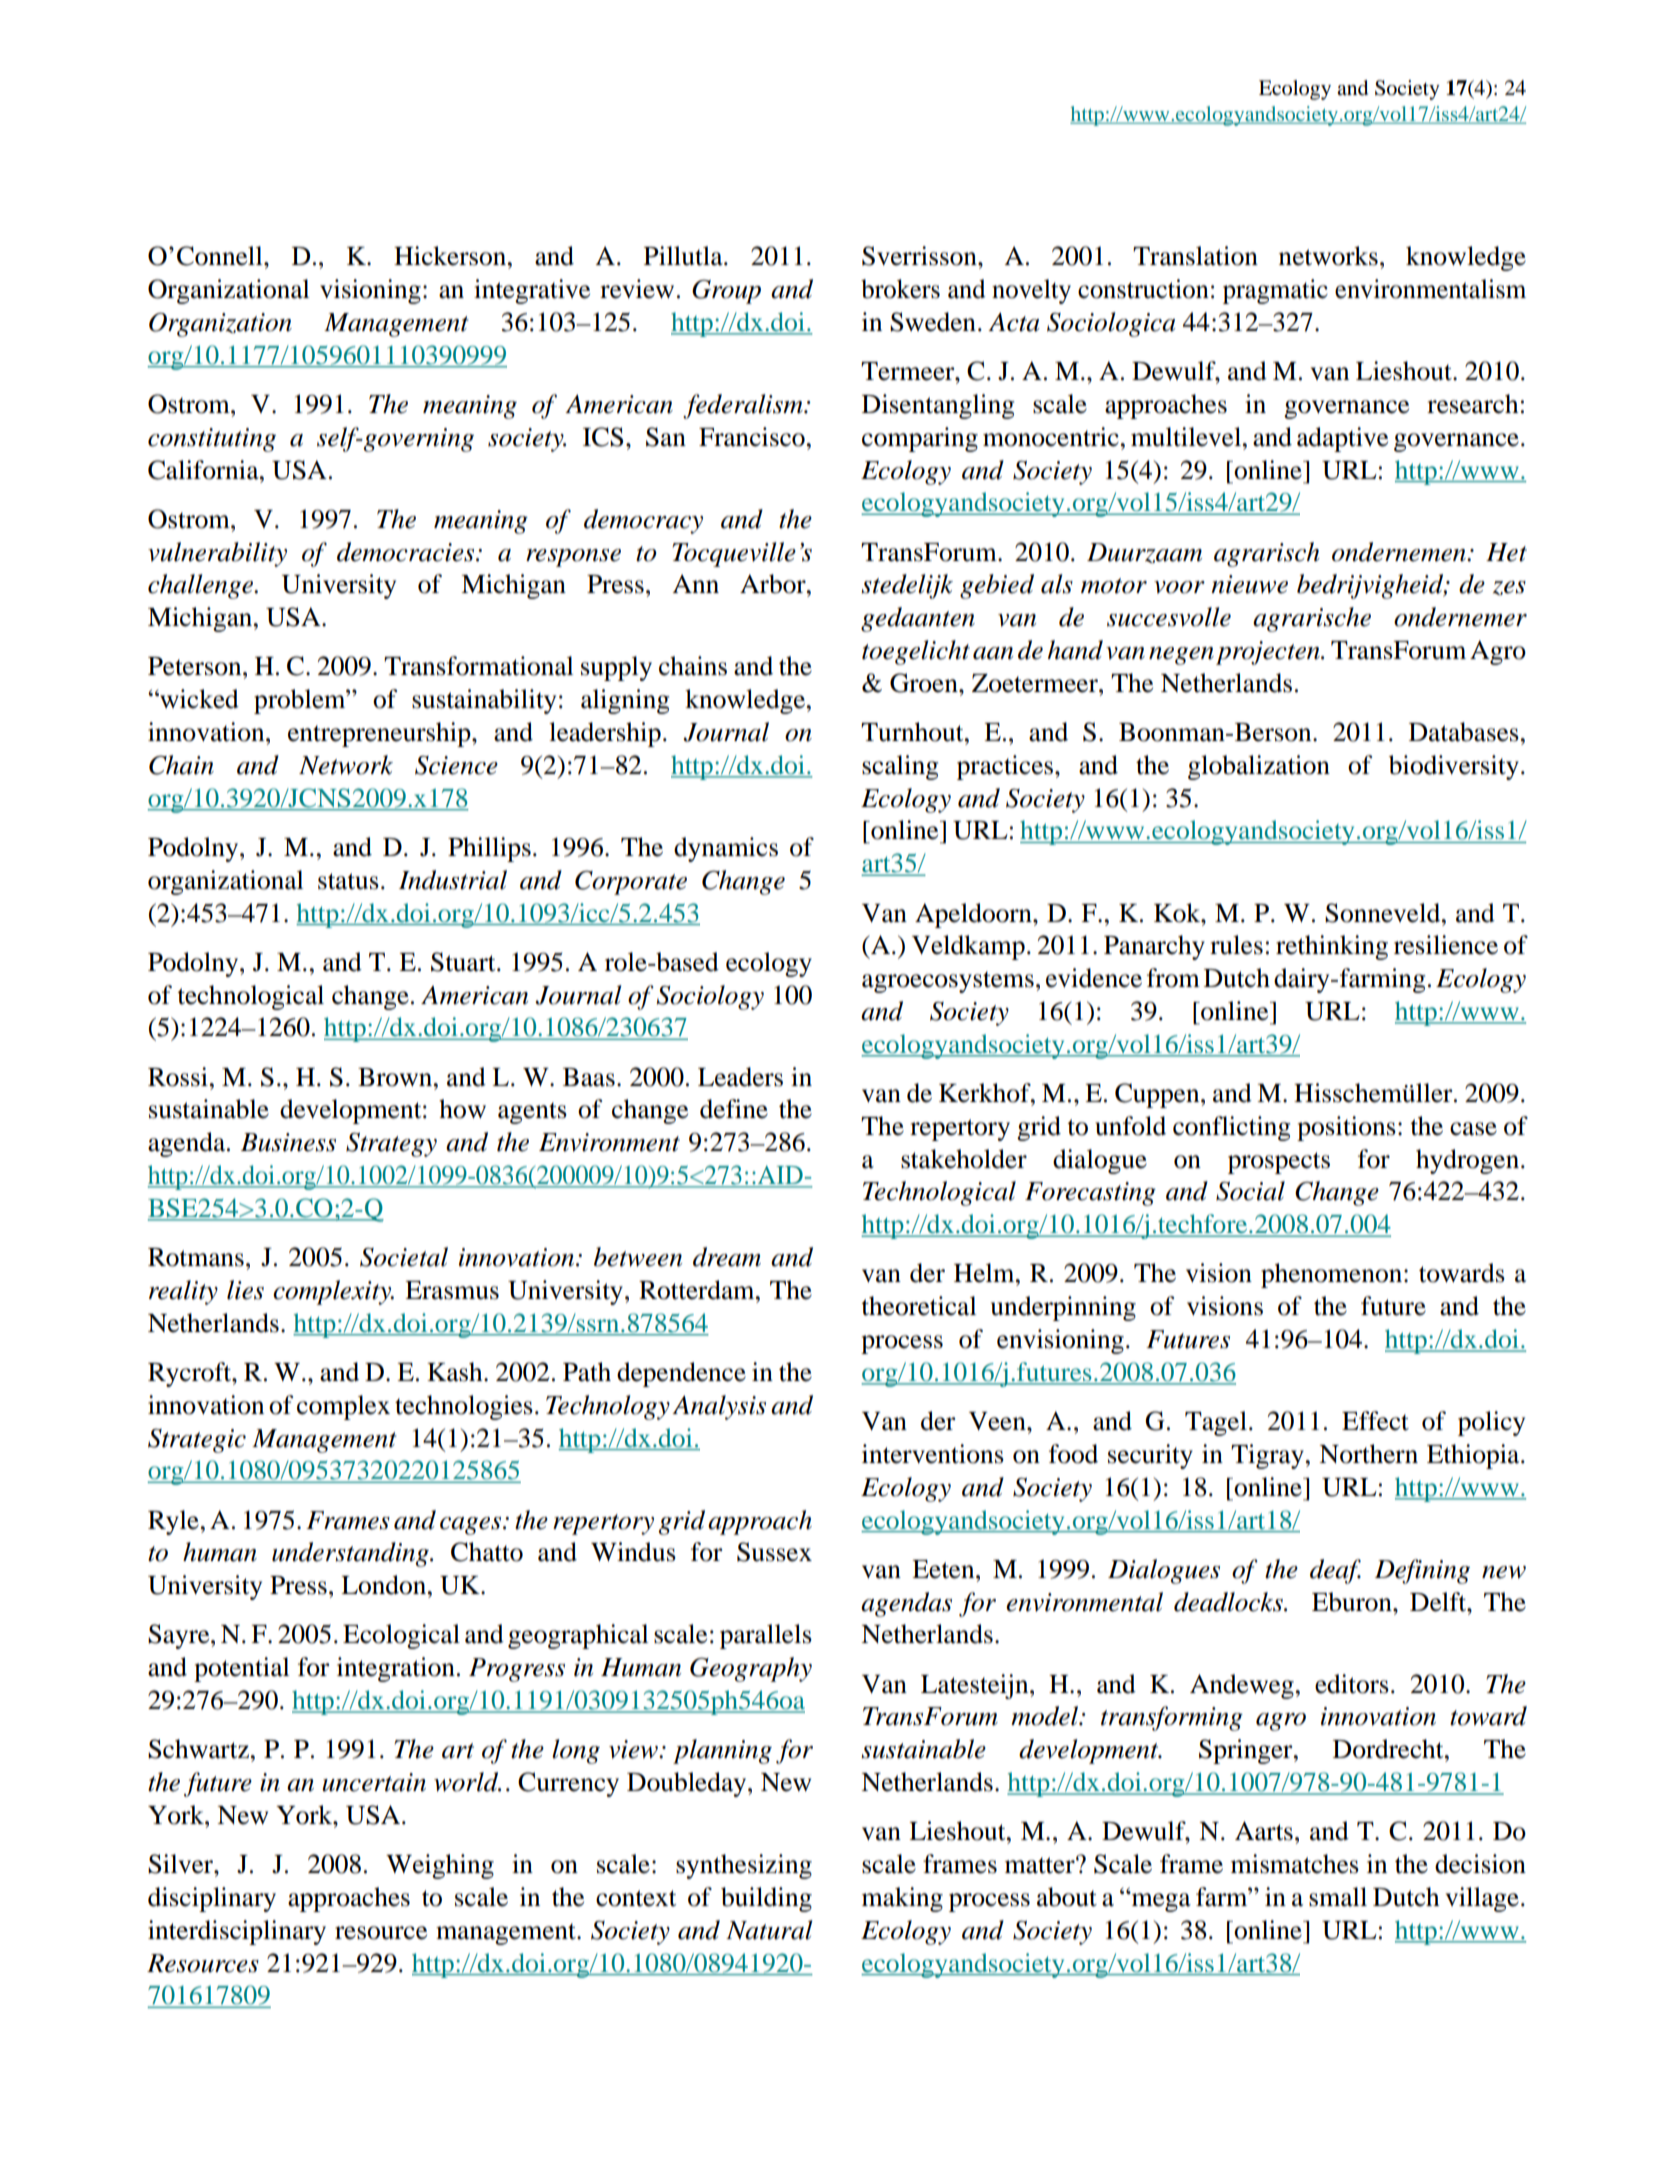 Image resolution: width=1674 pixels, height=2163 pixels. What do you see at coordinates (1259, 767) in the page?
I see `globalization` at bounding box center [1259, 767].
